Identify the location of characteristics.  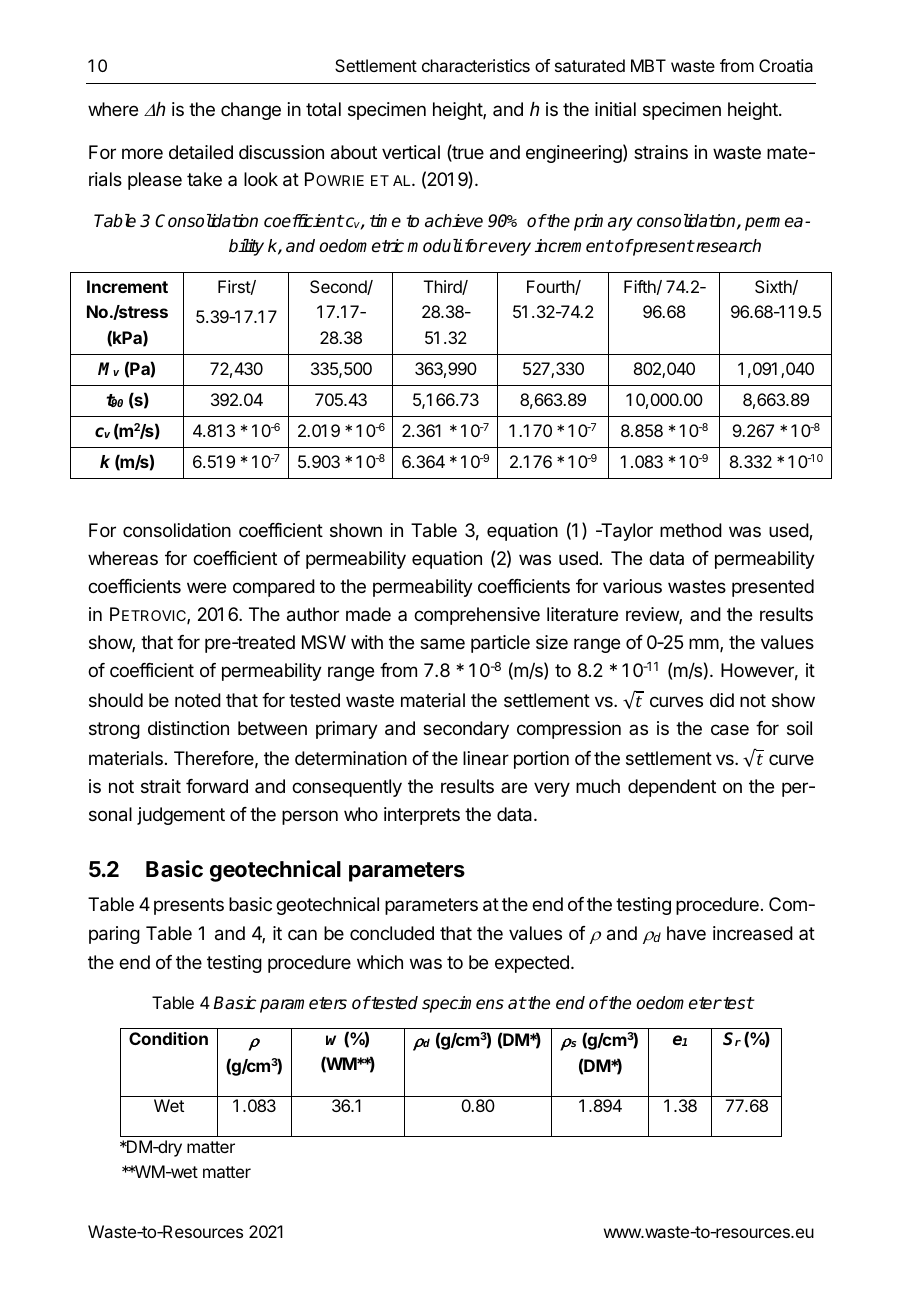
(476, 65).
